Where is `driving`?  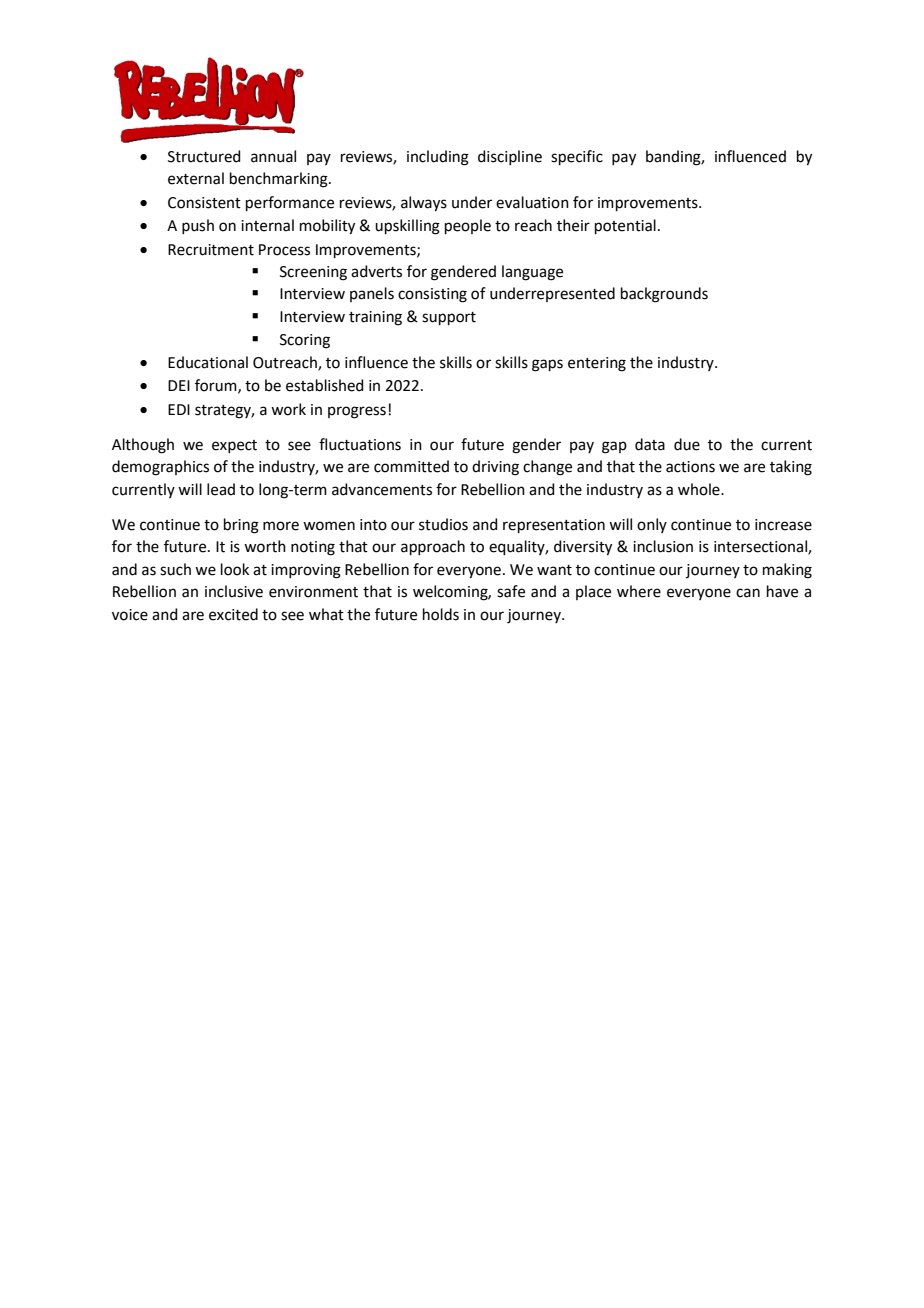 driving is located at coordinates (495, 468).
